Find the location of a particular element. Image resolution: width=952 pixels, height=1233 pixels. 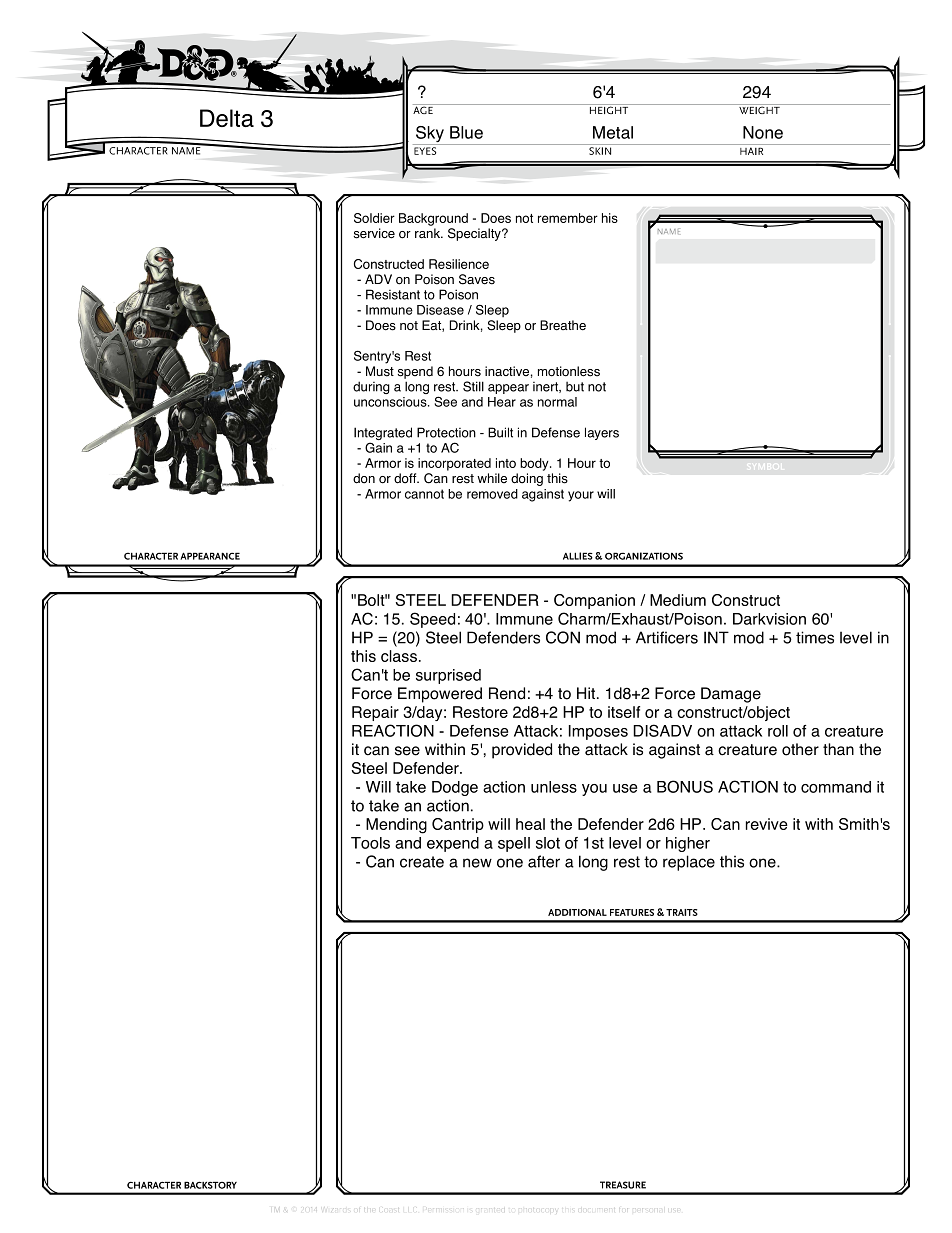

slot is located at coordinates (548, 843).
